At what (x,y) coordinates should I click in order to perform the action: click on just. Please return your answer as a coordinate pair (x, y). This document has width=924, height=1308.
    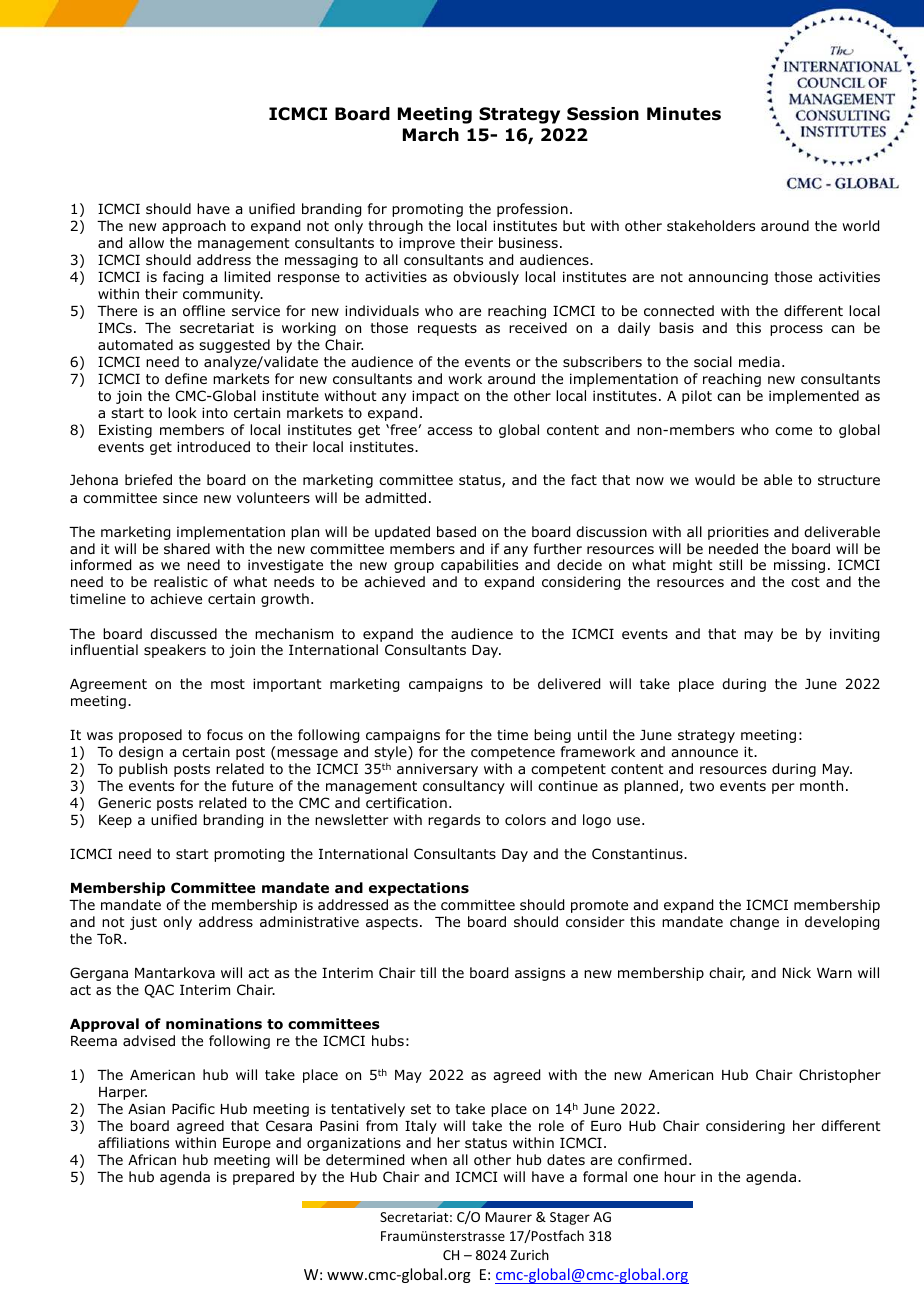
    Looking at the image, I should click on (143, 923).
